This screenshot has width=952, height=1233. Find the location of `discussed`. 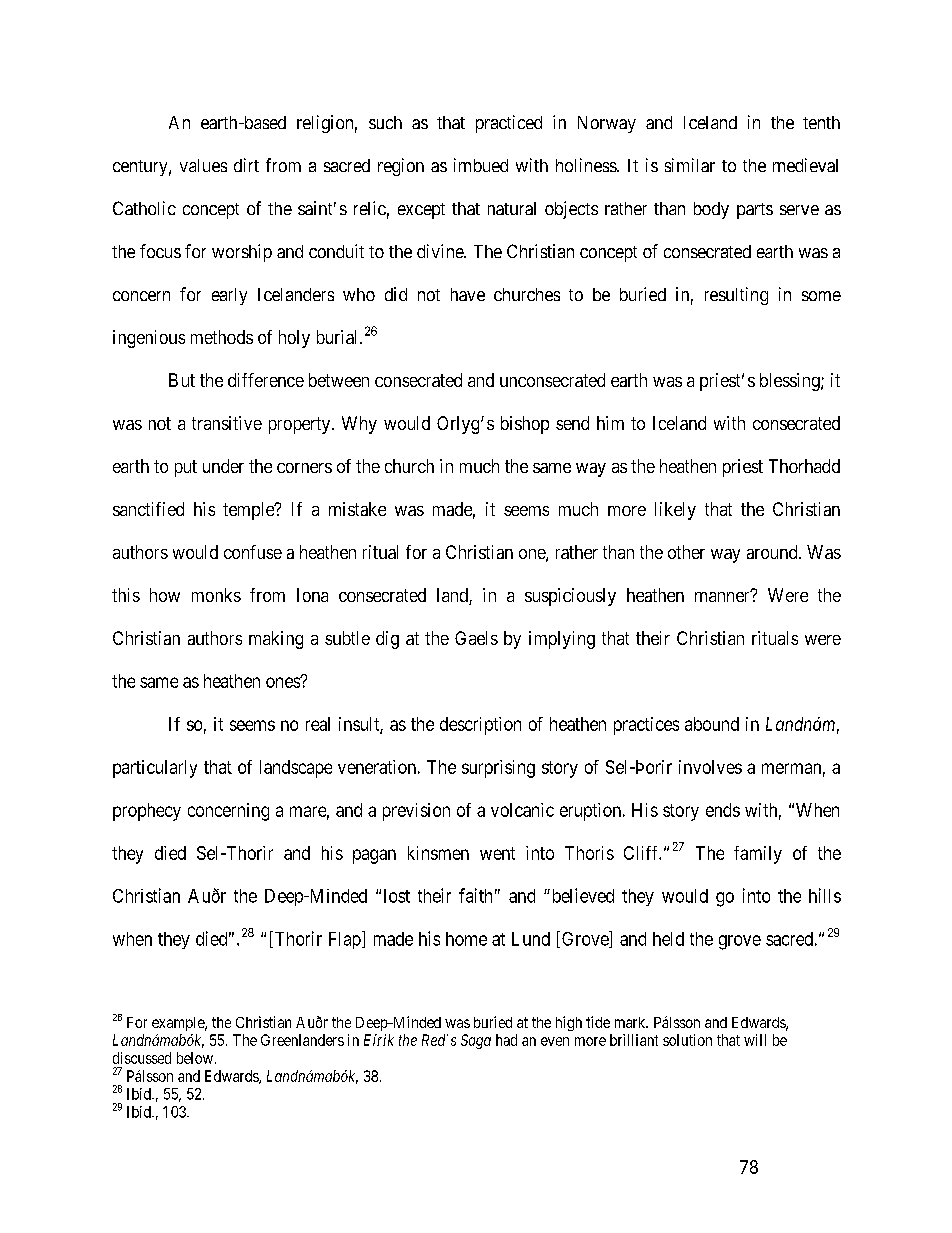

discussed is located at coordinates (142, 1058).
